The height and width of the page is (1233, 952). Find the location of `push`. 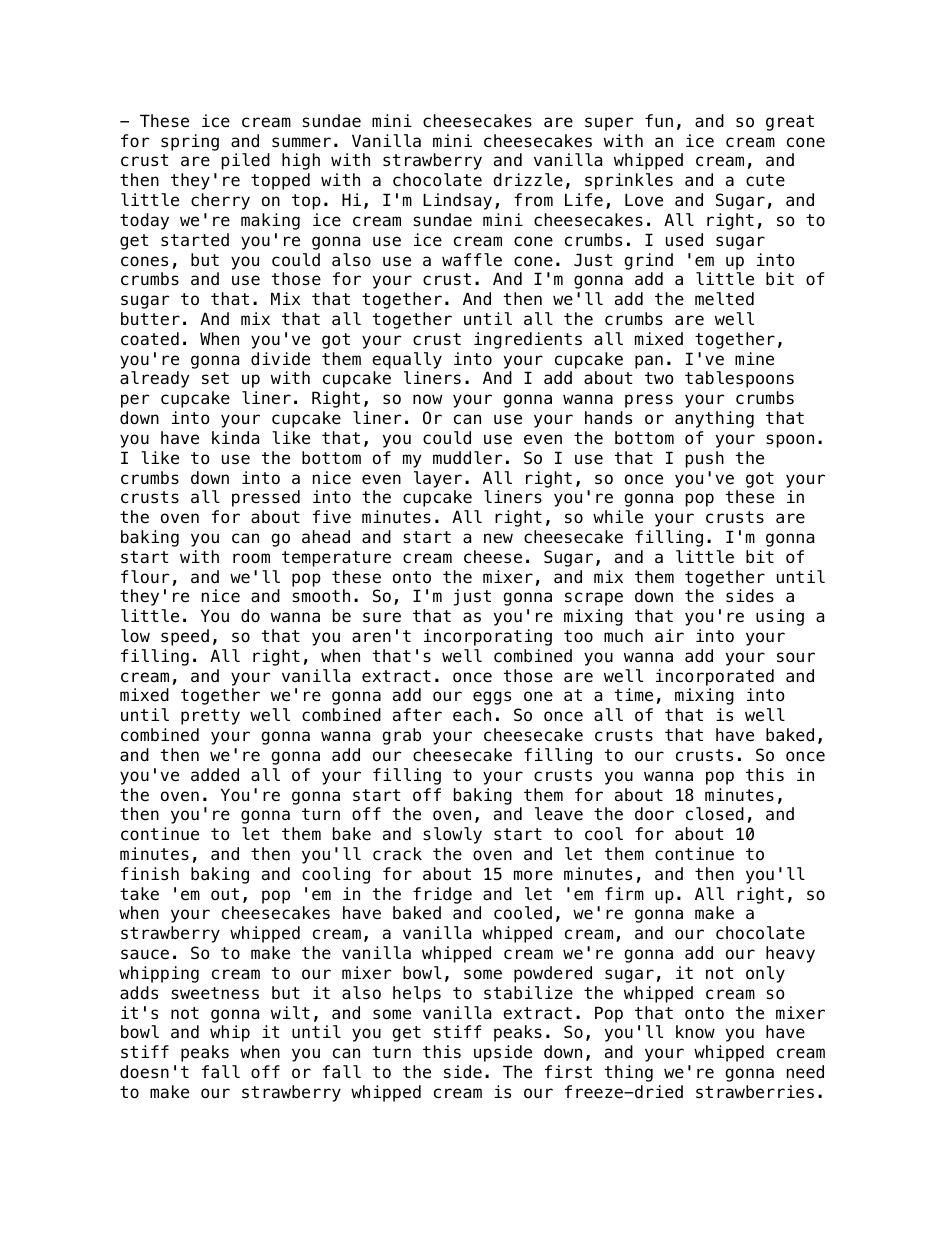

push is located at coordinates (705, 459).
